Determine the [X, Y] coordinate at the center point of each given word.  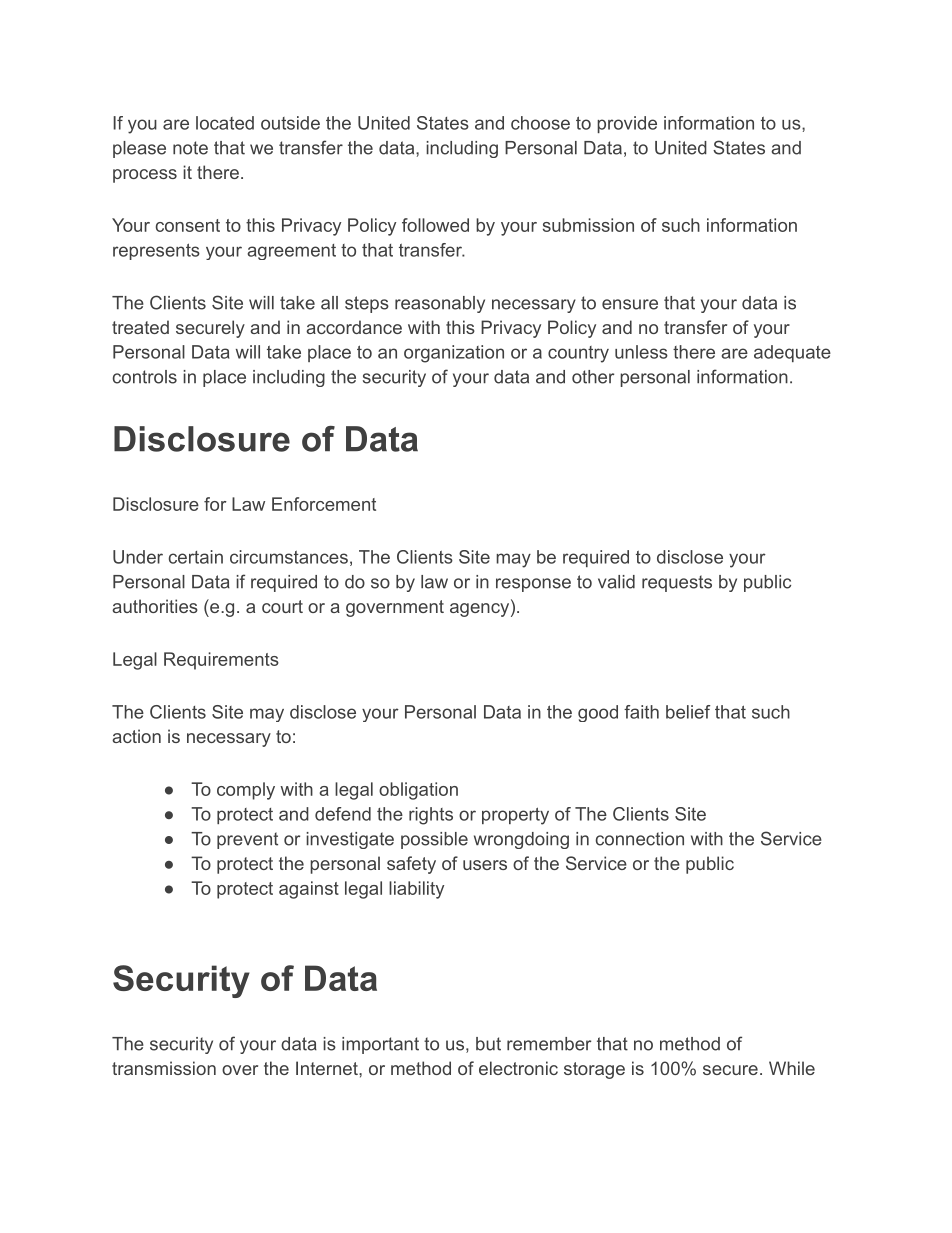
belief [688, 712]
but [488, 1044]
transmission [164, 1068]
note [190, 148]
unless [641, 352]
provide [627, 124]
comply [246, 791]
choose [540, 123]
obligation [418, 791]
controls [145, 377]
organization [454, 354]
